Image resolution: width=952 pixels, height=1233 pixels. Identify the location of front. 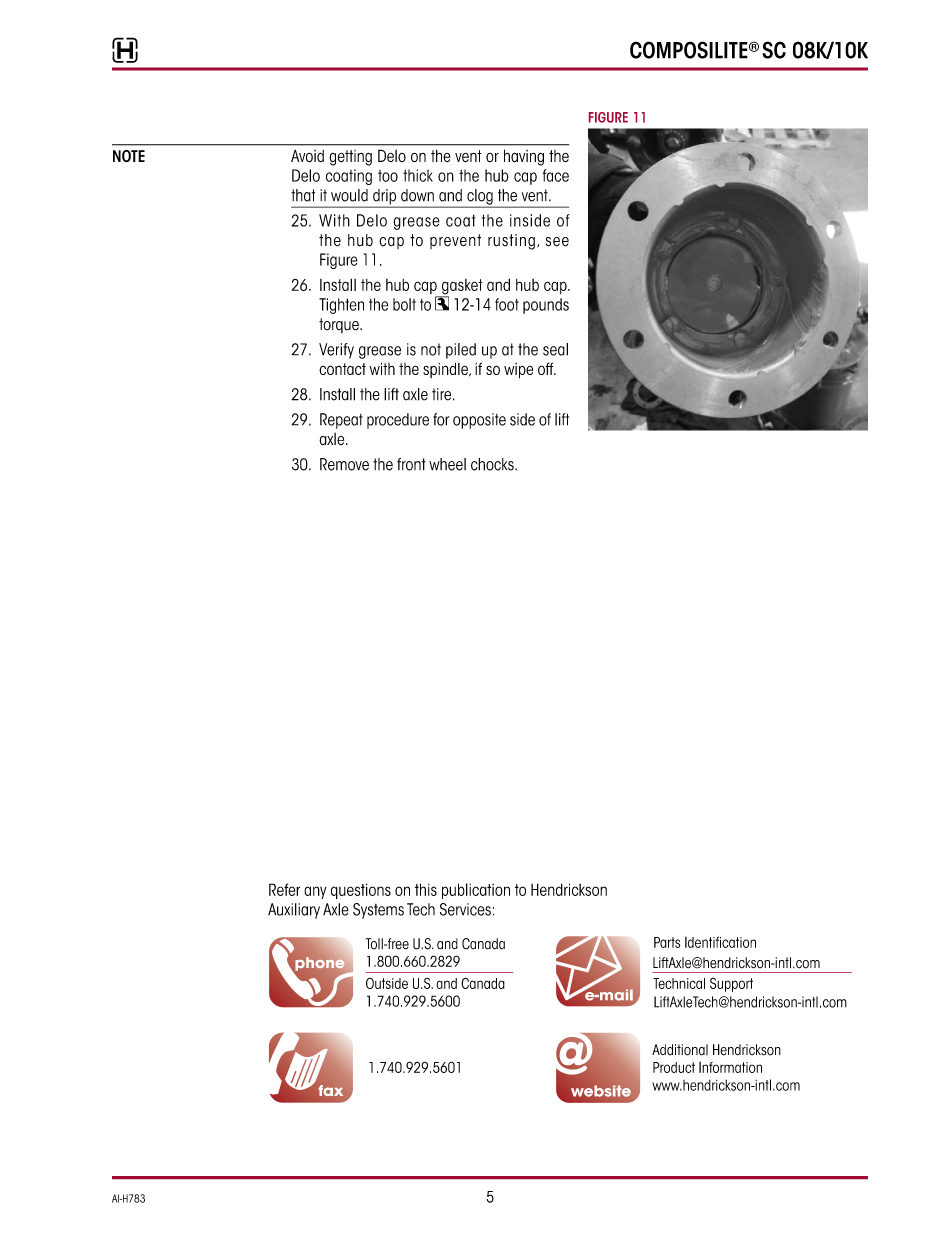
(411, 464).
